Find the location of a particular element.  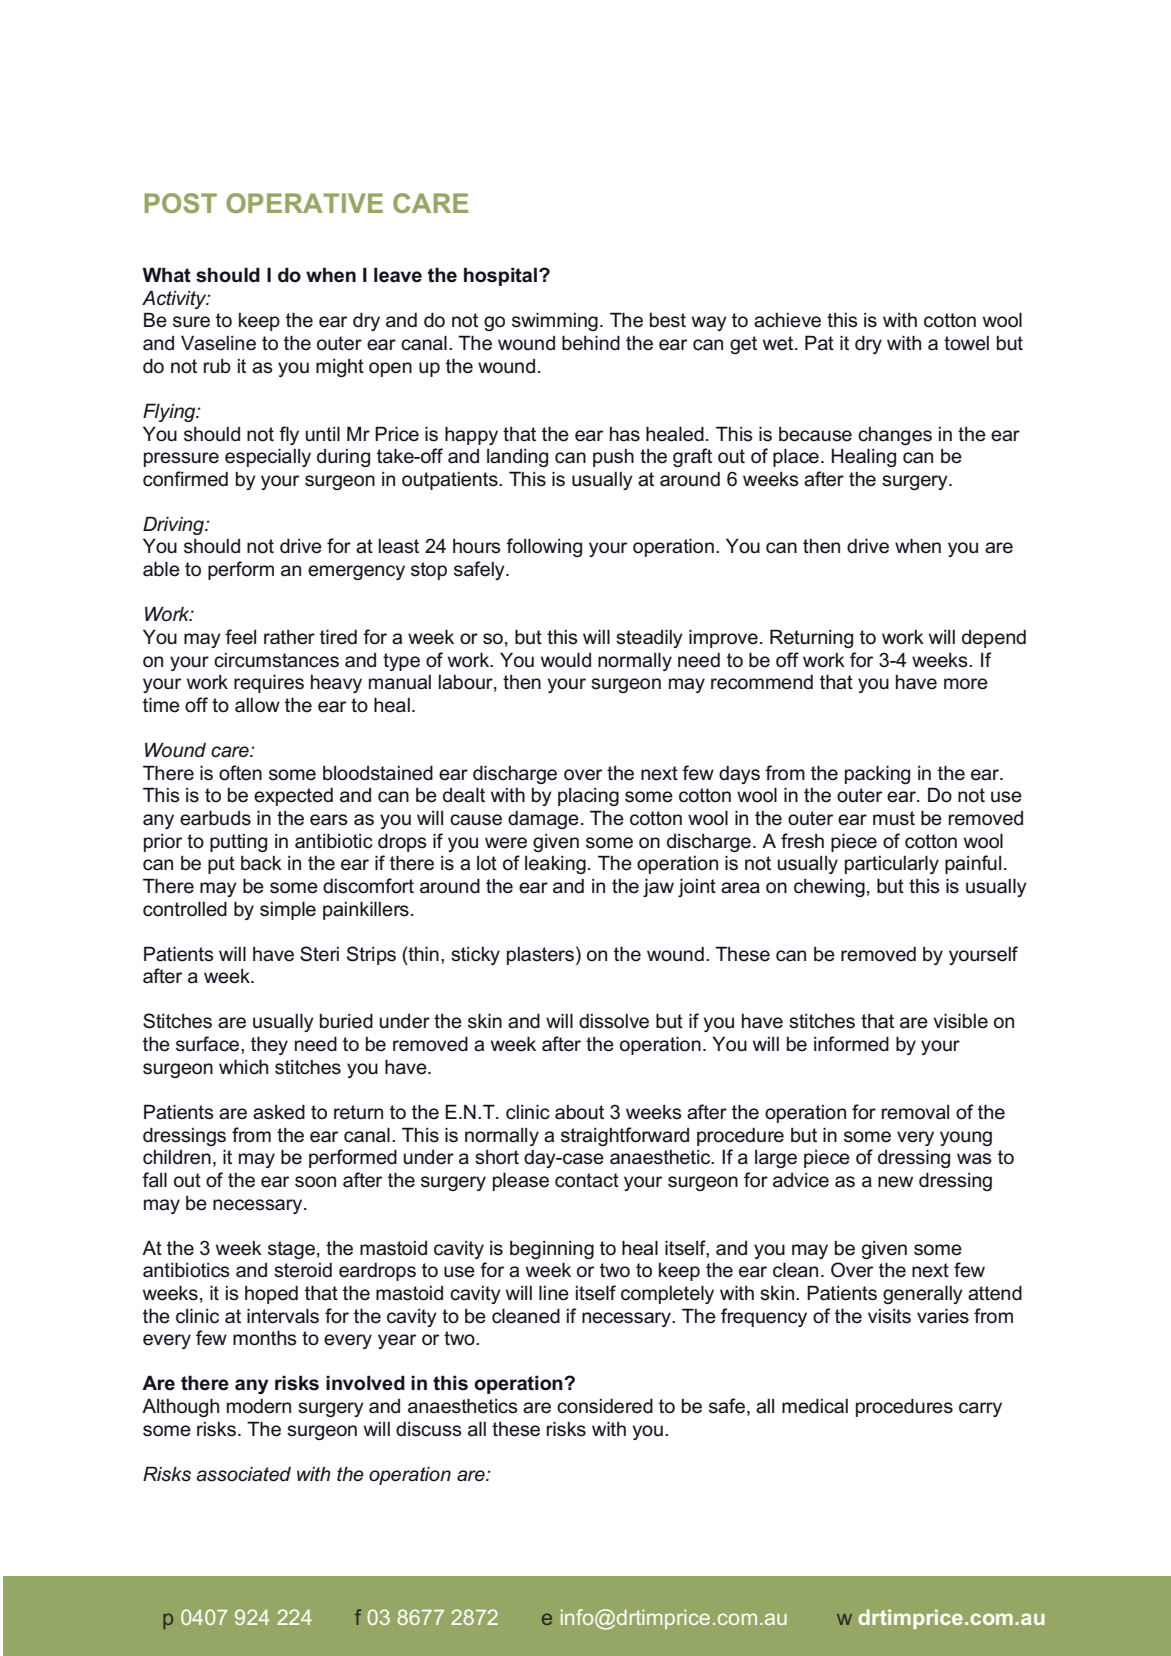

visible is located at coordinates (960, 1021).
